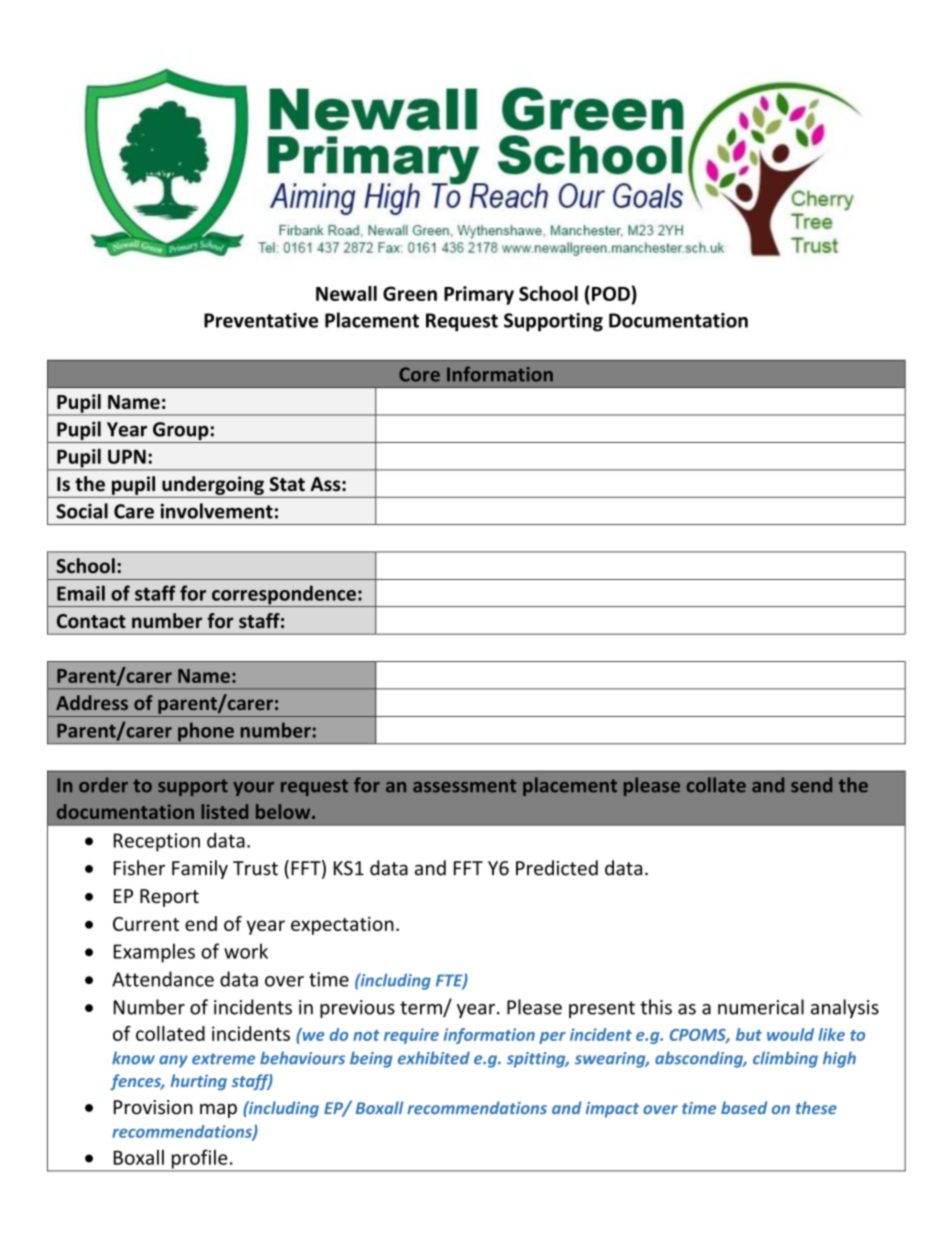 This image has width=952, height=1233. What do you see at coordinates (611, 293) in the image?
I see `POD` at bounding box center [611, 293].
